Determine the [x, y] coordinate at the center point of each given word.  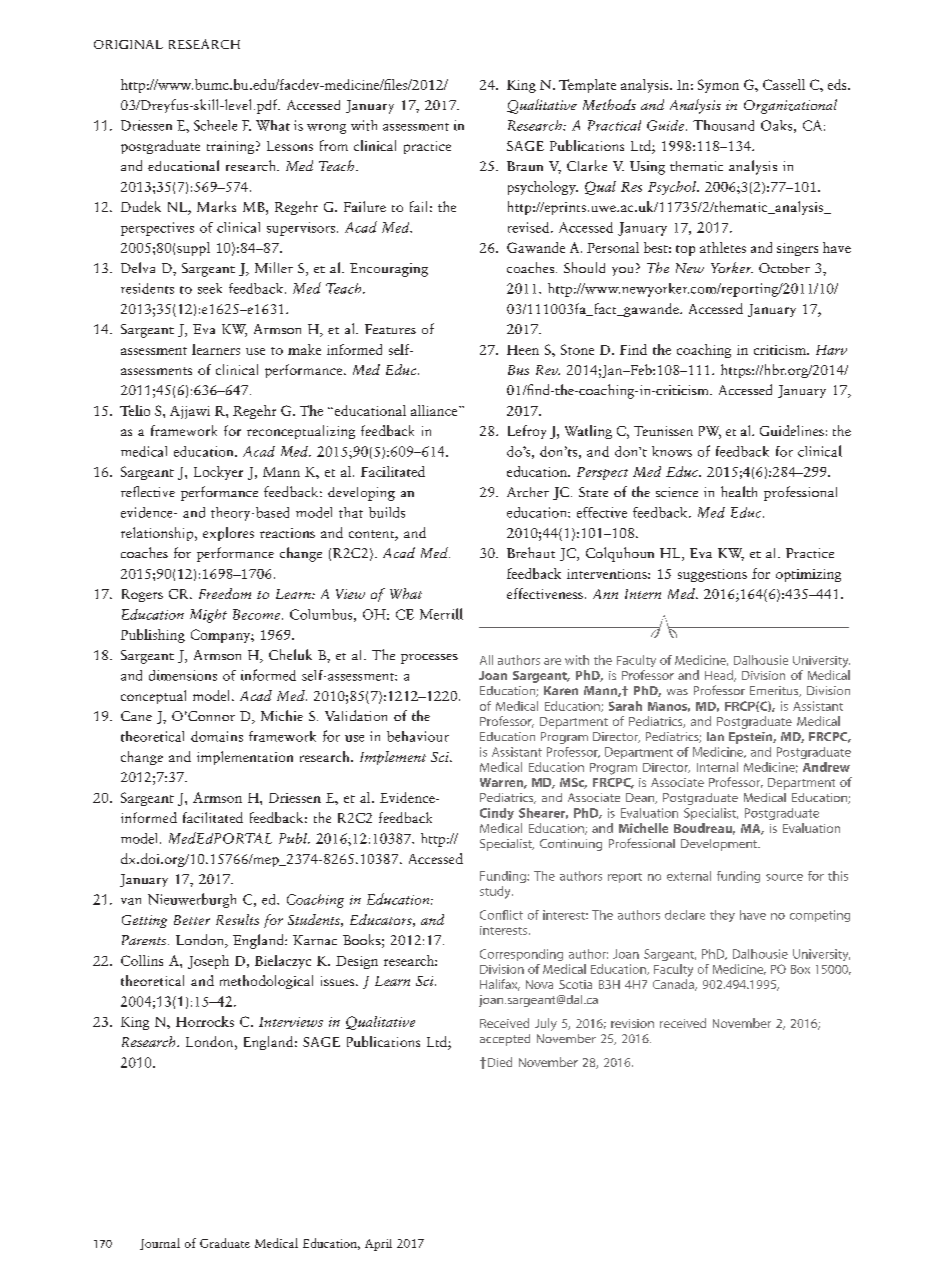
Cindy [497, 814]
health [739, 491]
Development [720, 845]
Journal [160, 1244]
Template [587, 86]
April [378, 1245]
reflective [148, 491]
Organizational [790, 106]
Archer [528, 492]
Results [237, 919]
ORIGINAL [128, 44]
